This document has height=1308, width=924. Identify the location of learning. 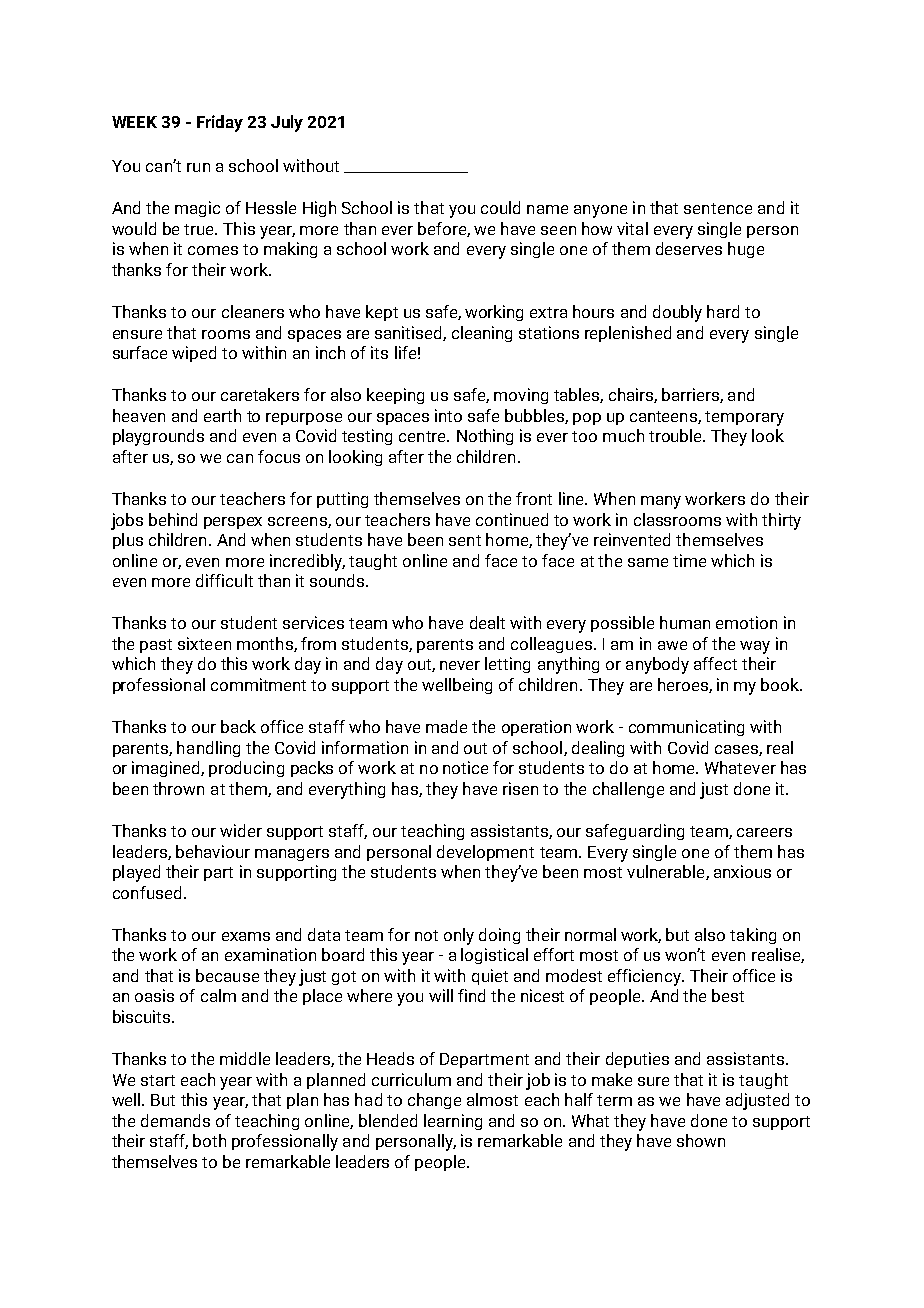
(453, 1122).
